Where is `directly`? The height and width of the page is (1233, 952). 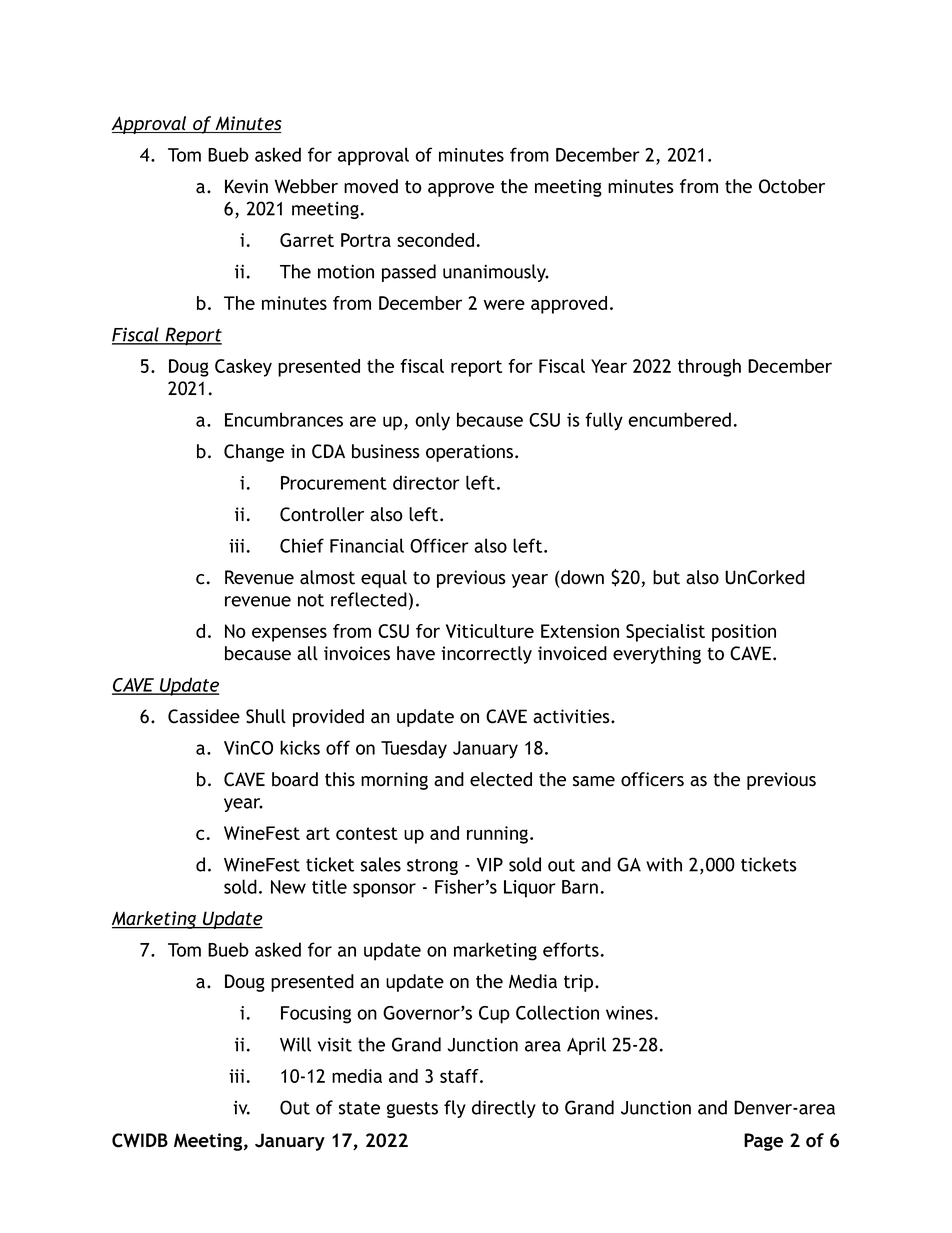 directly is located at coordinates (504, 1109).
